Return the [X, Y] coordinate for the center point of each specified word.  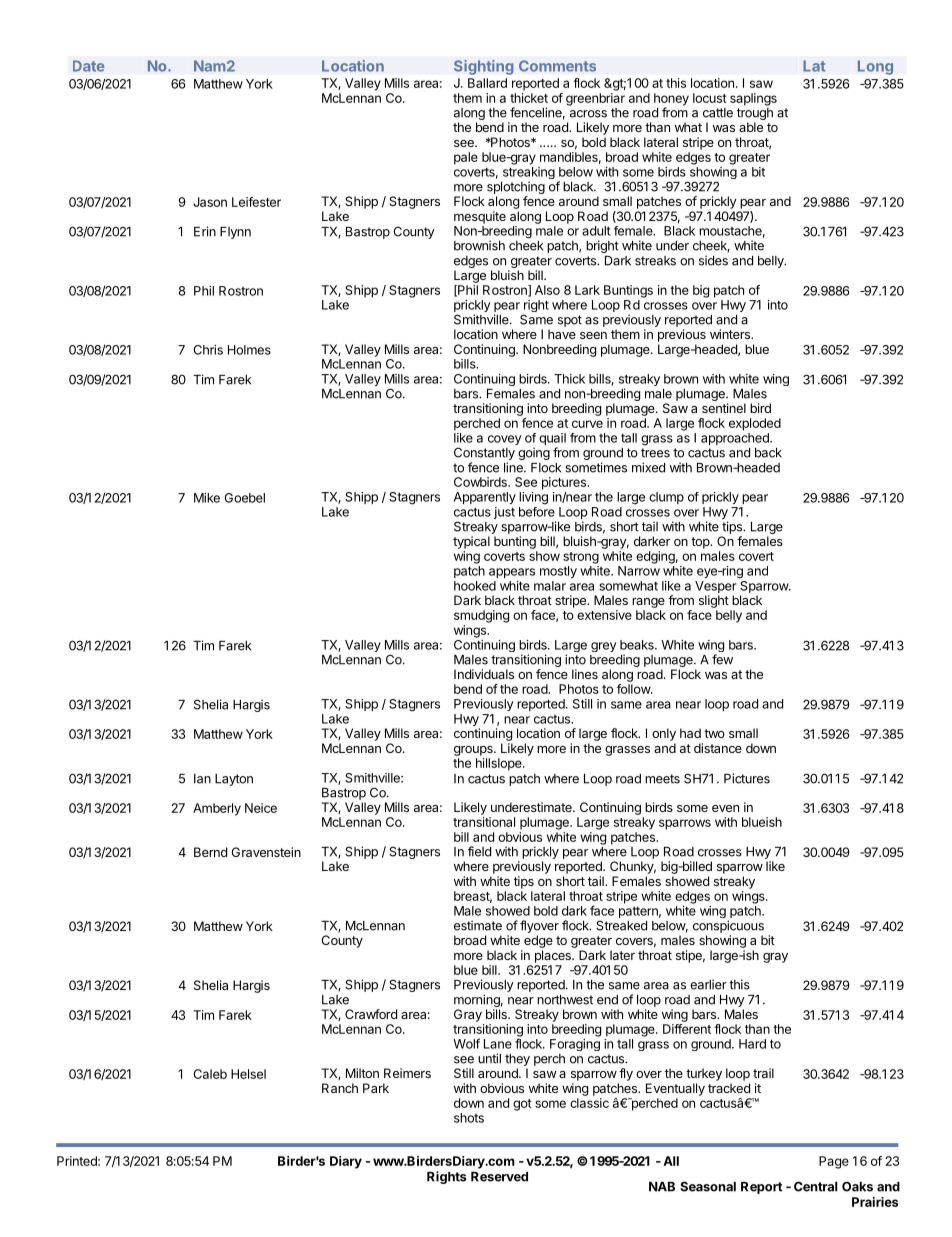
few [722, 659]
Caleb [210, 1074]
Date [89, 66]
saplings [753, 99]
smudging [481, 616]
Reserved [499, 1177]
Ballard [487, 83]
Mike [207, 498]
